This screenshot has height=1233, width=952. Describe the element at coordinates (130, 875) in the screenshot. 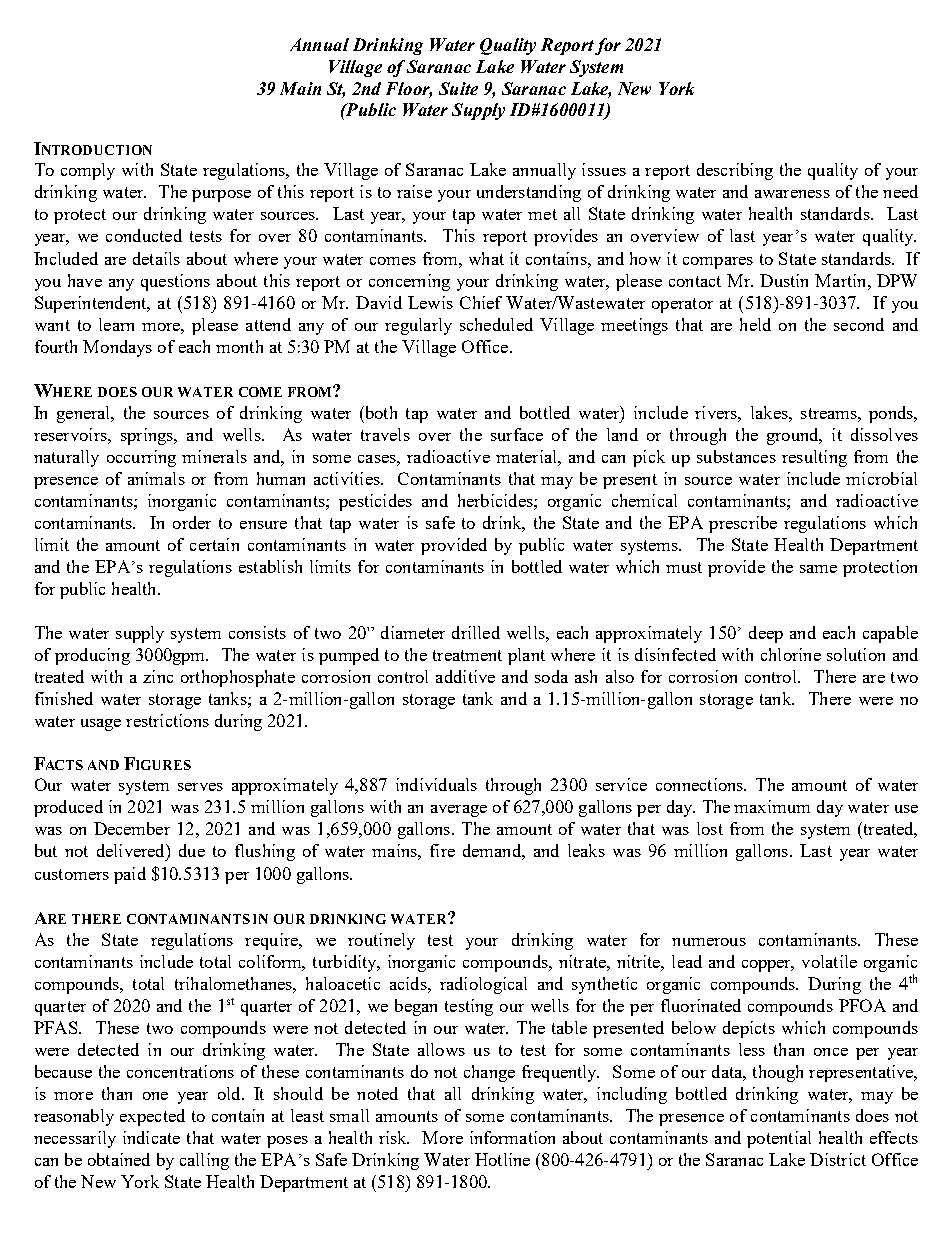

I see `paid` at that location.
